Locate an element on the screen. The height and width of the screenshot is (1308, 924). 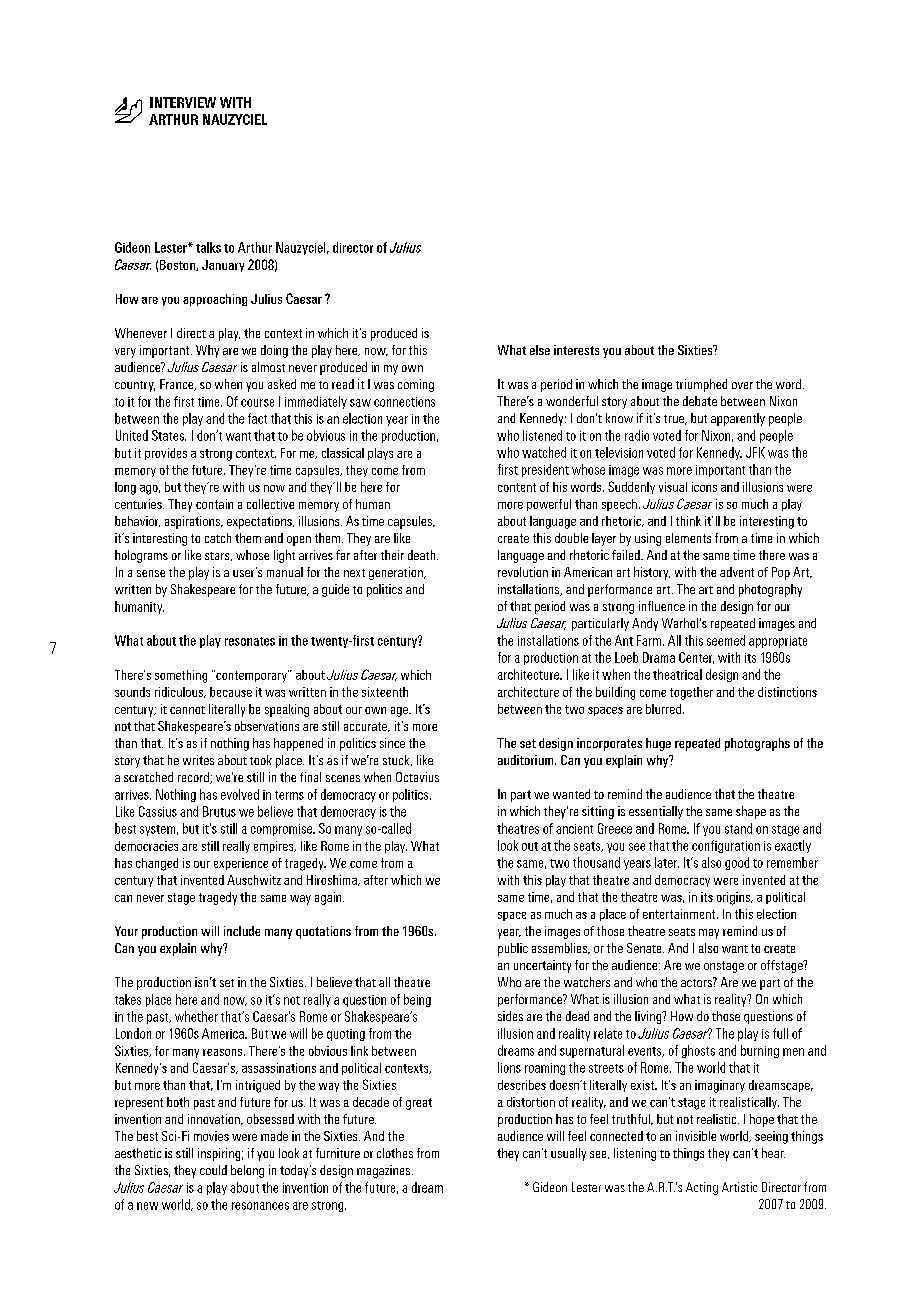
sixteenth is located at coordinates (385, 692).
